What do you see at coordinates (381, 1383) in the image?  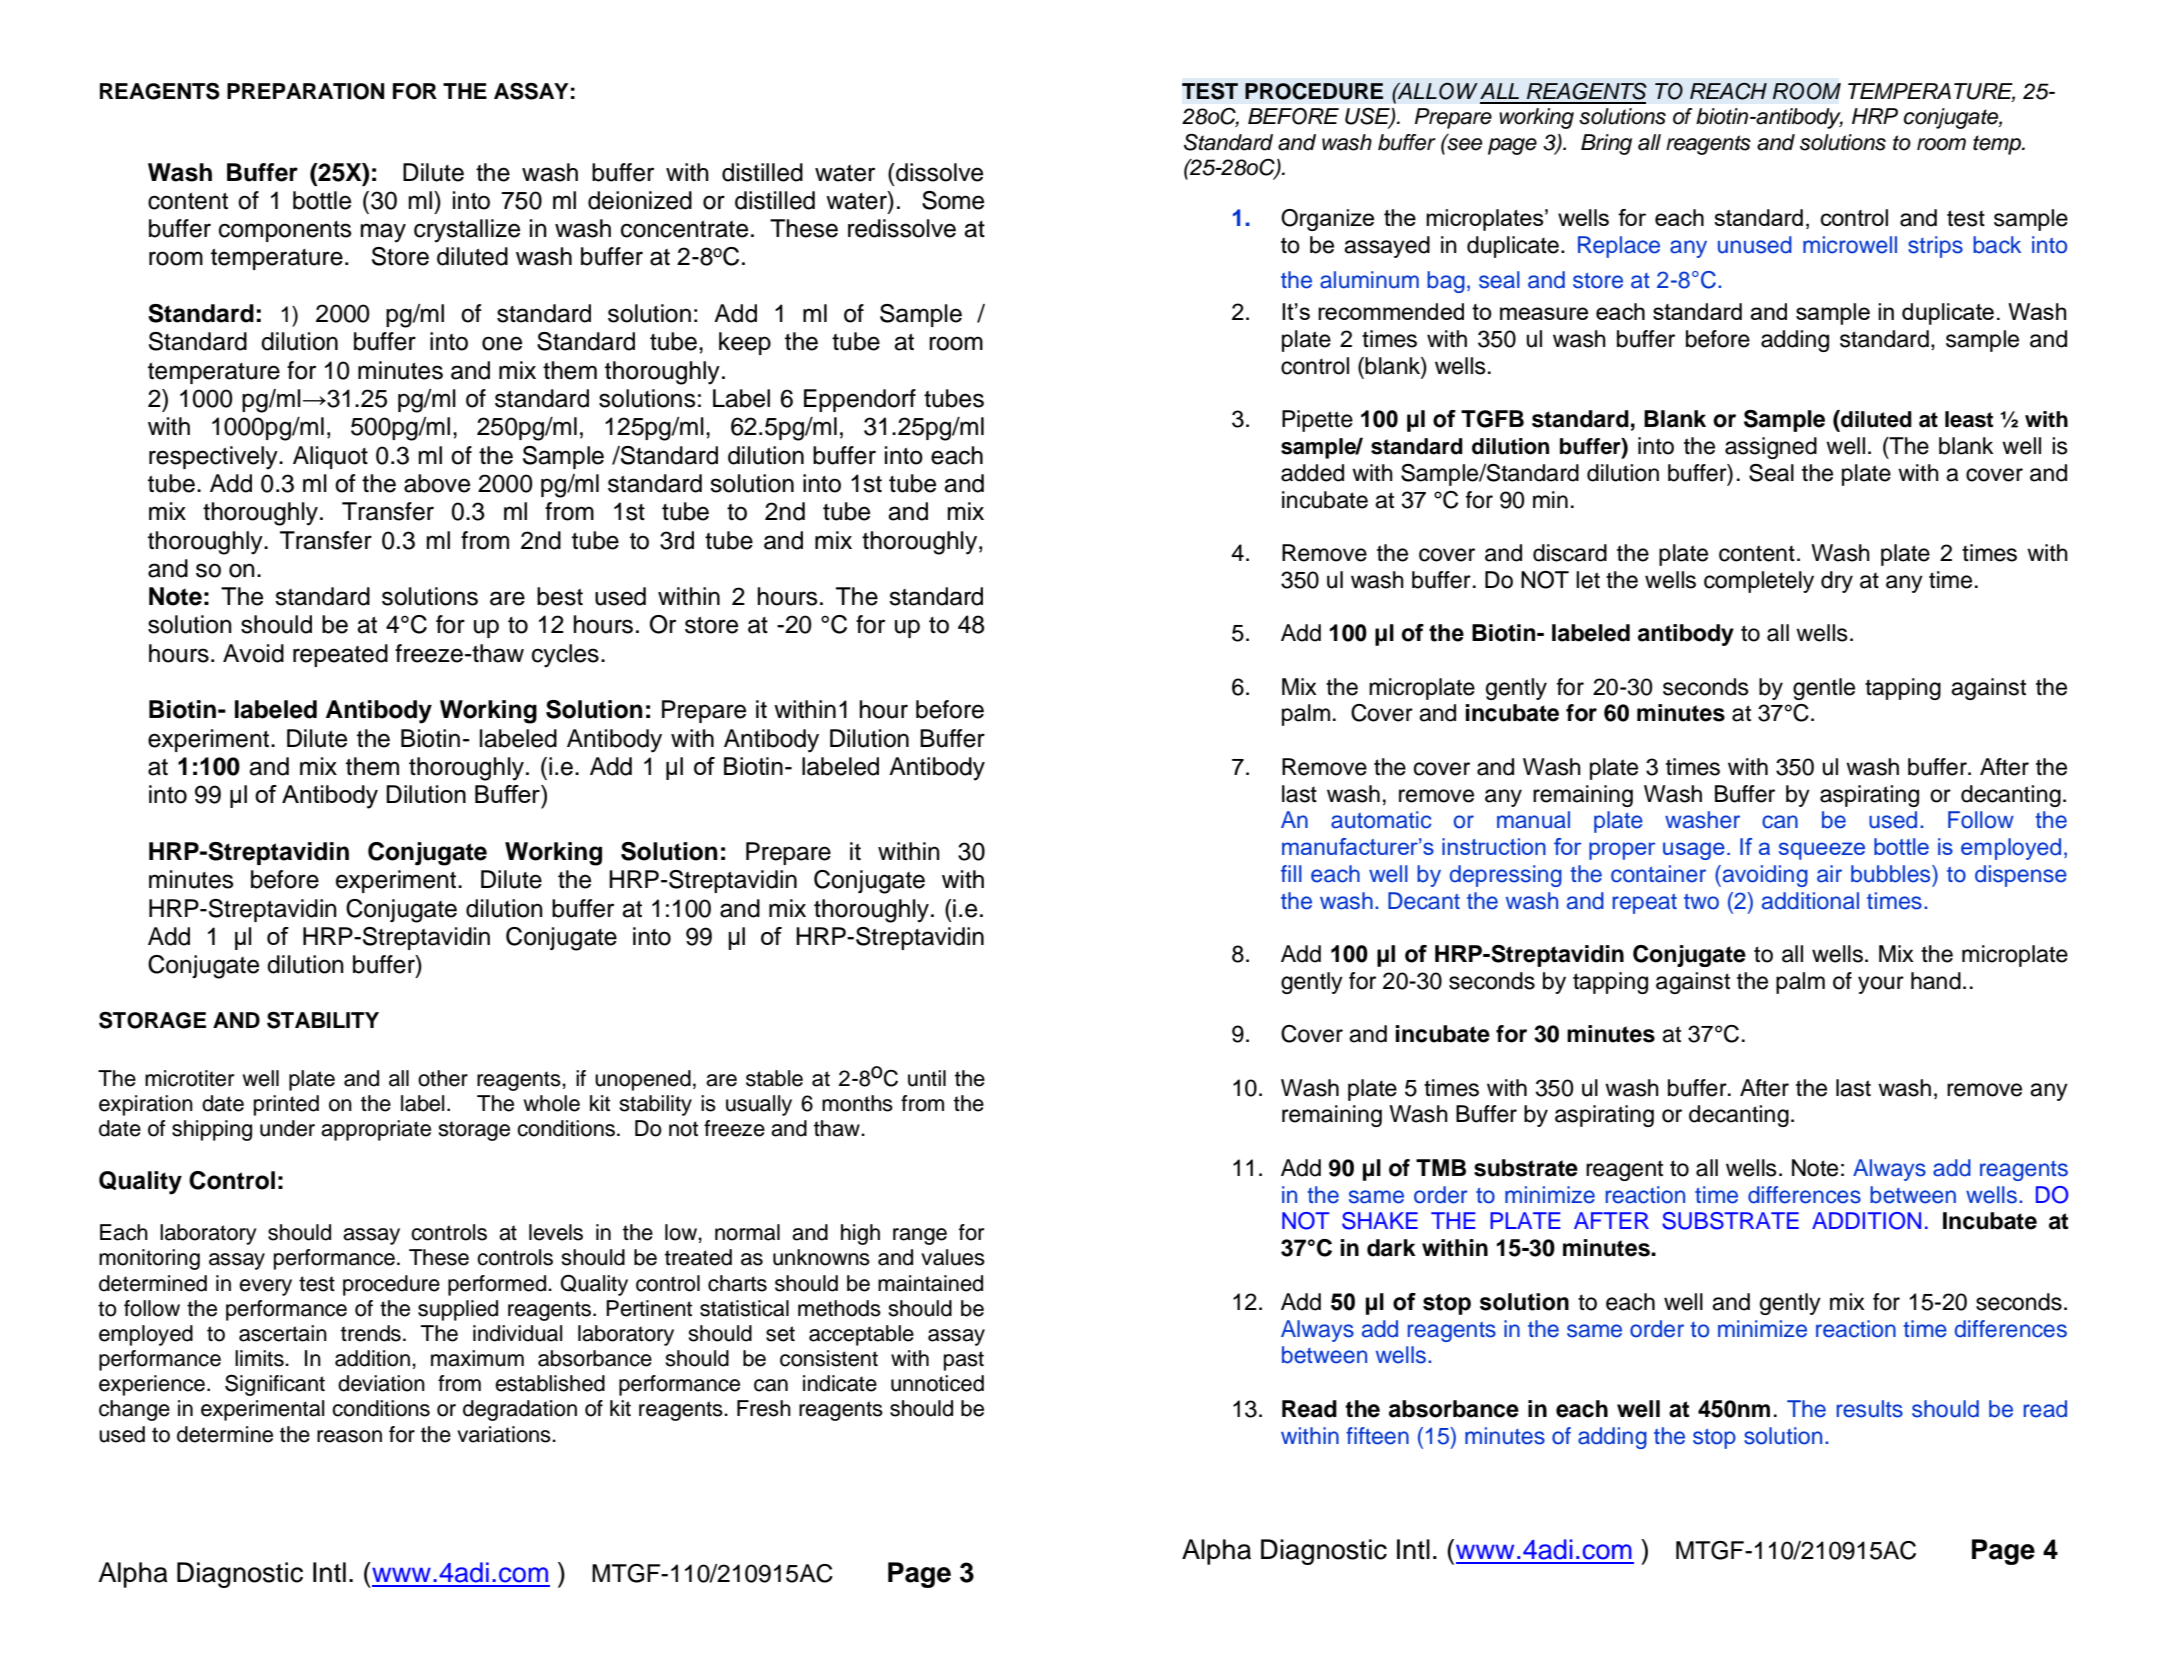 I see `deviation` at bounding box center [381, 1383].
